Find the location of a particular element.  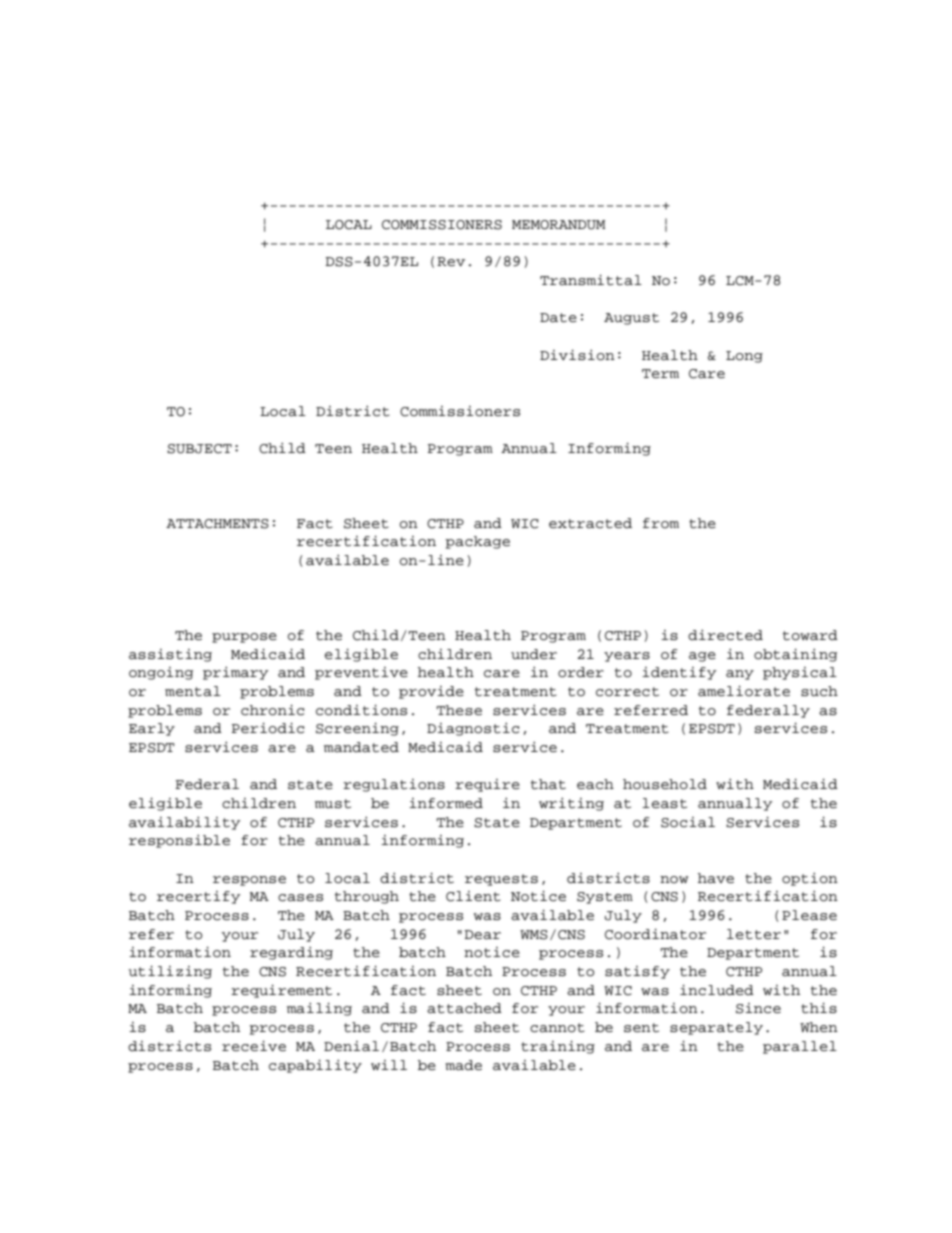

receive is located at coordinates (254, 1046).
